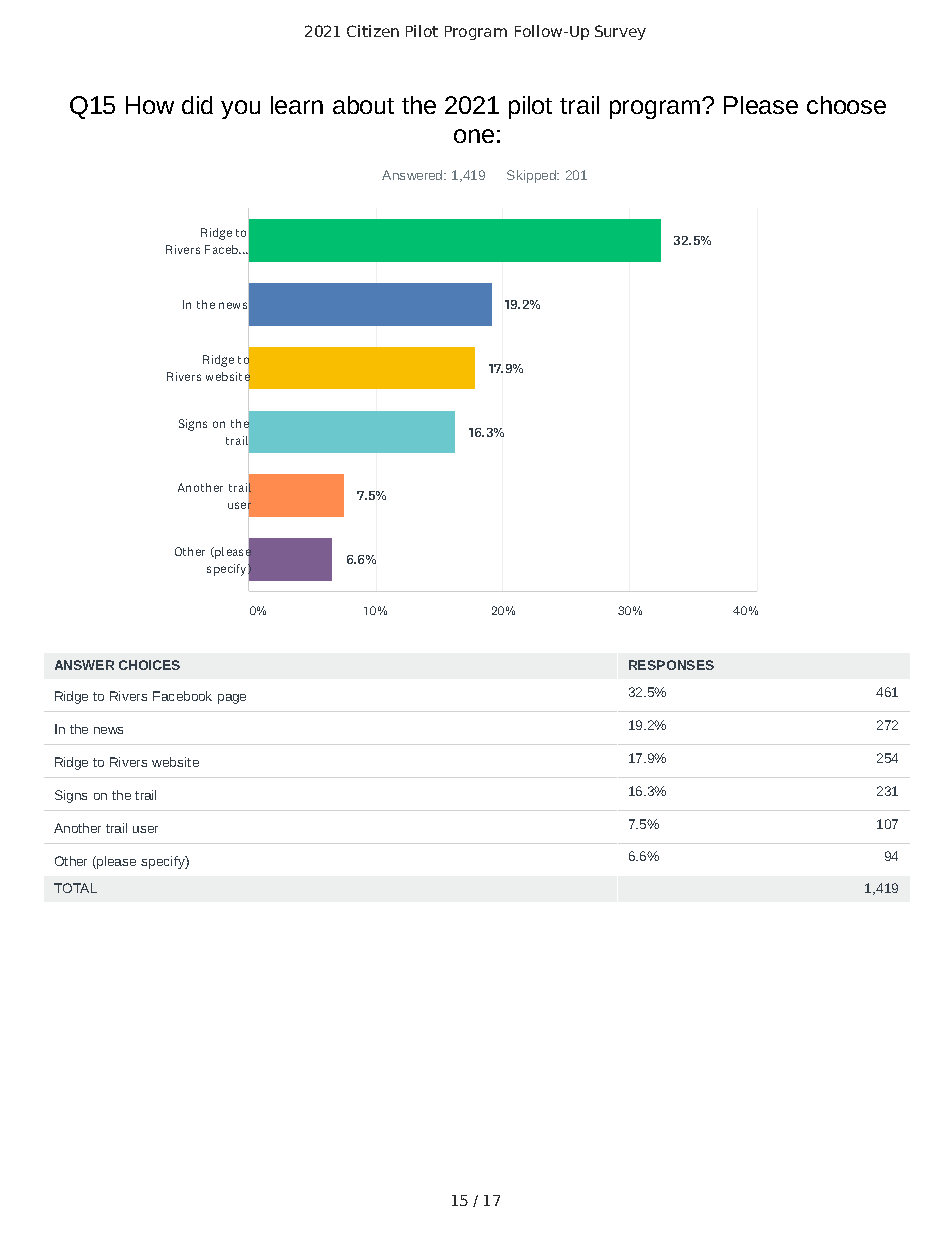 The image size is (952, 1233). What do you see at coordinates (232, 699) in the screenshot?
I see `page` at bounding box center [232, 699].
